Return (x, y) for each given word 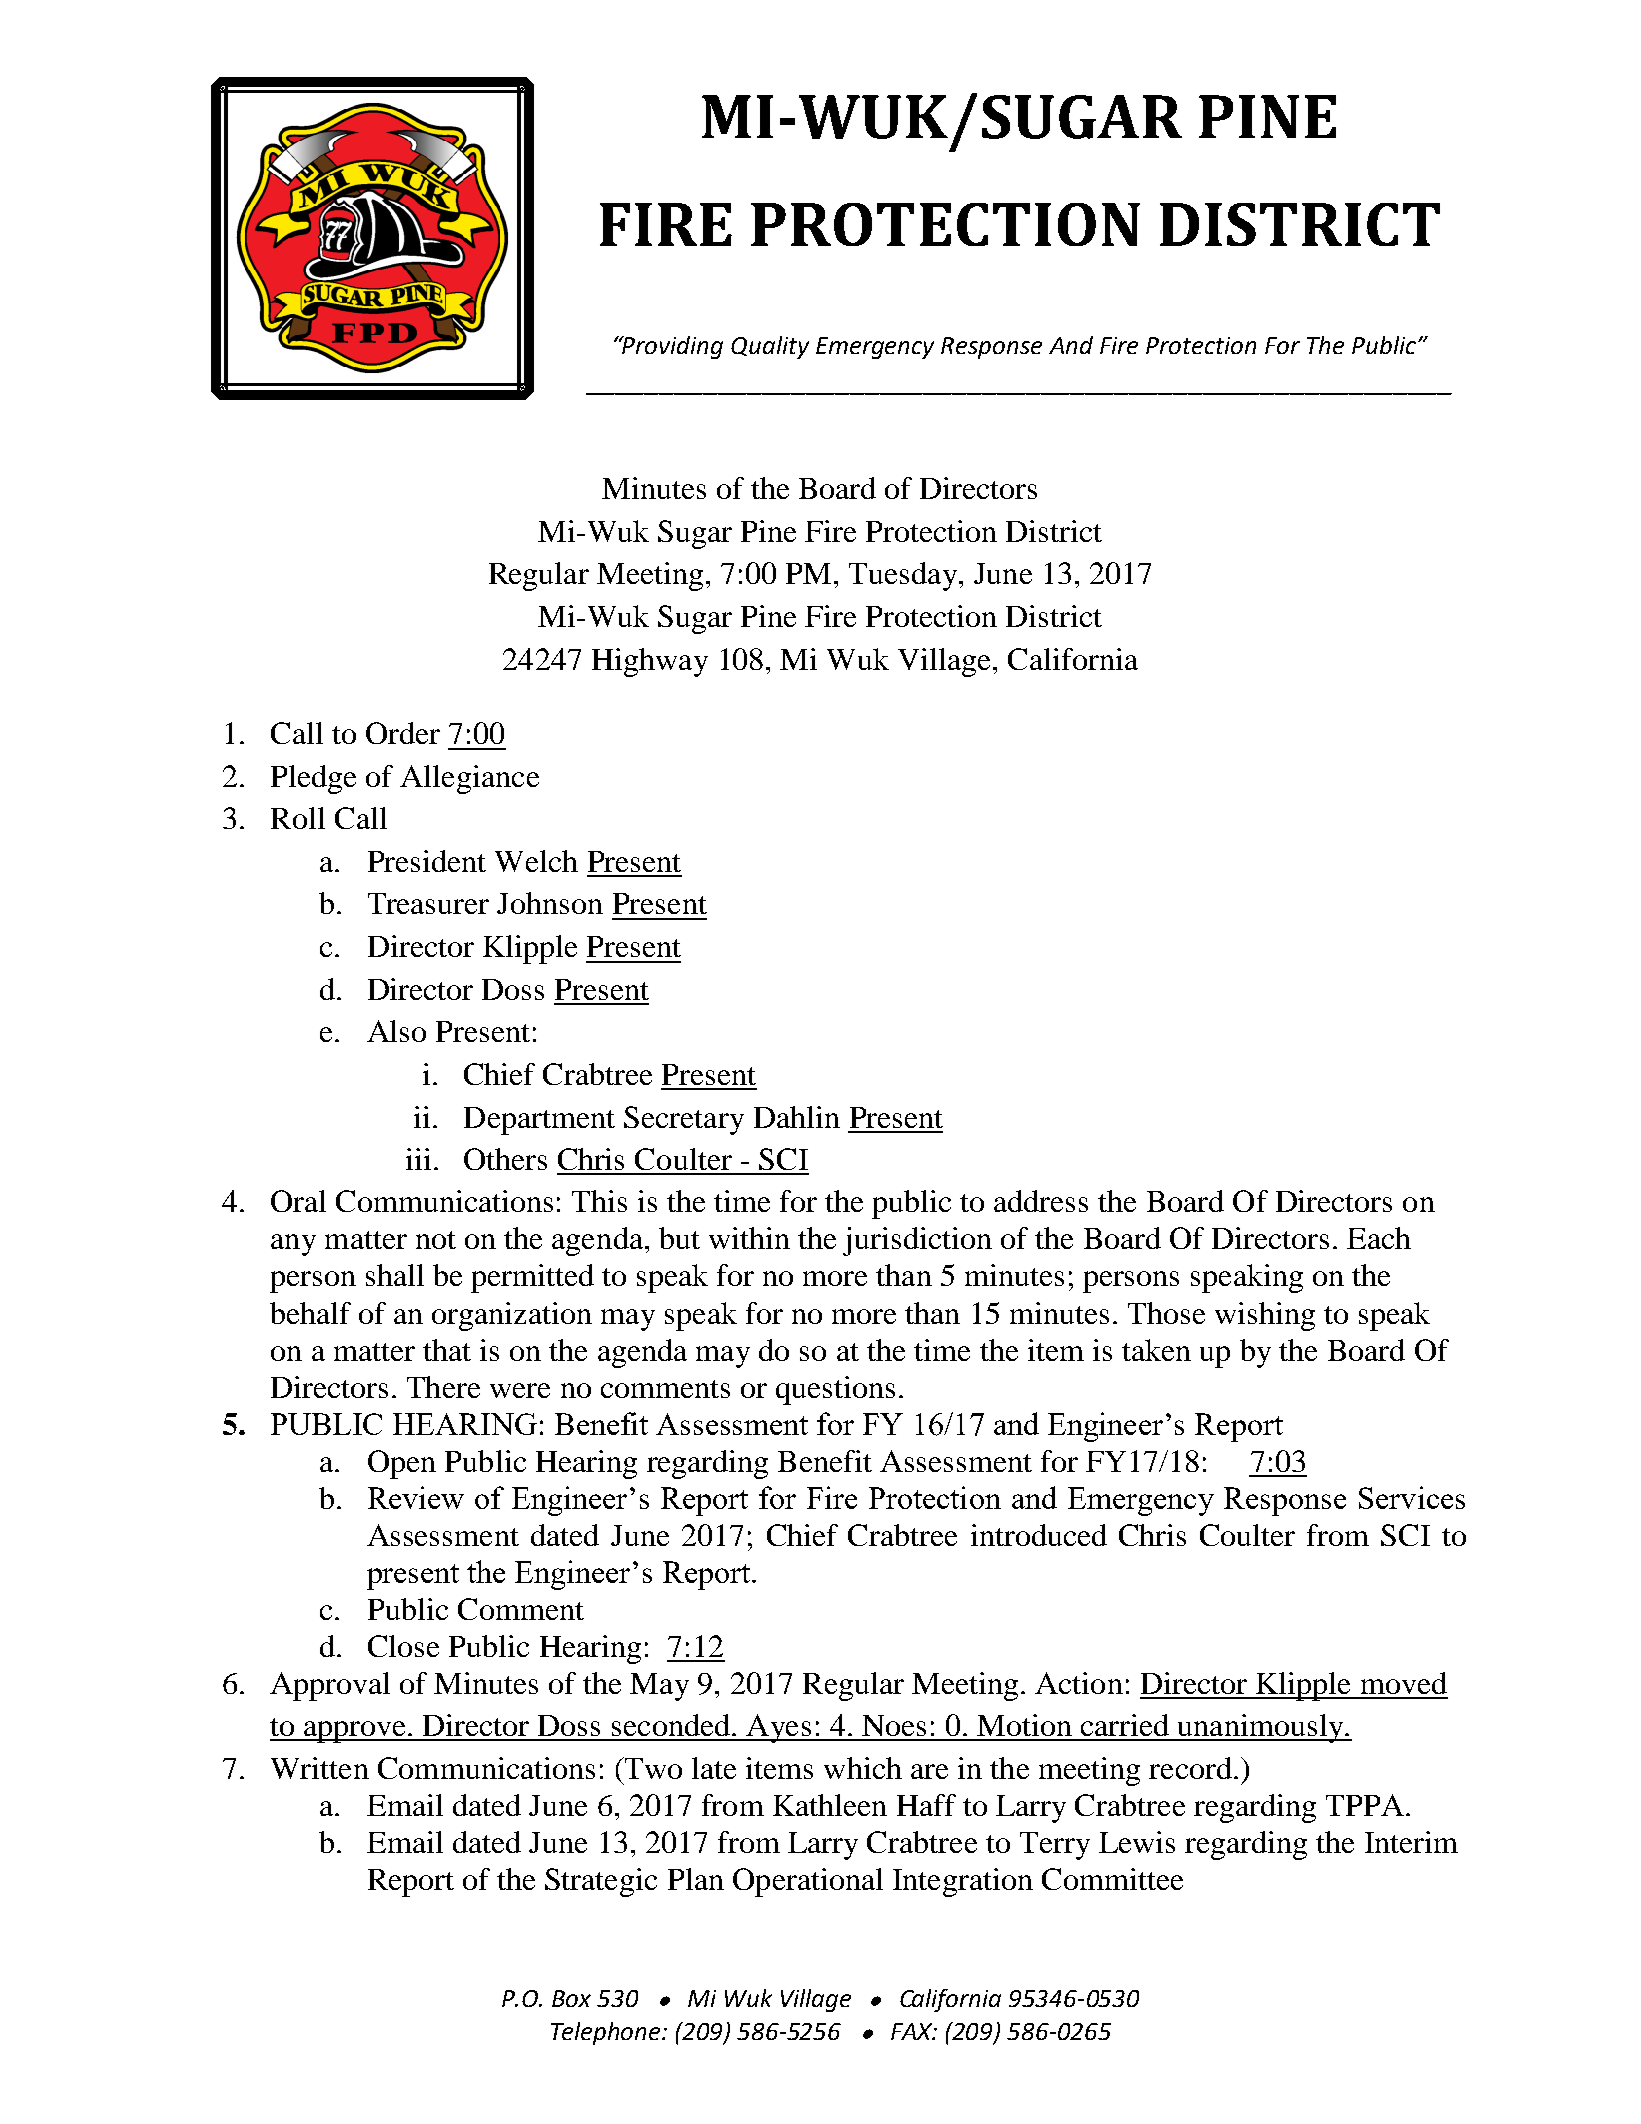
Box (571, 1998)
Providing (672, 347)
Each (1379, 1238)
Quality (770, 347)
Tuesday (903, 576)
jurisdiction (917, 1241)
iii (418, 1159)
